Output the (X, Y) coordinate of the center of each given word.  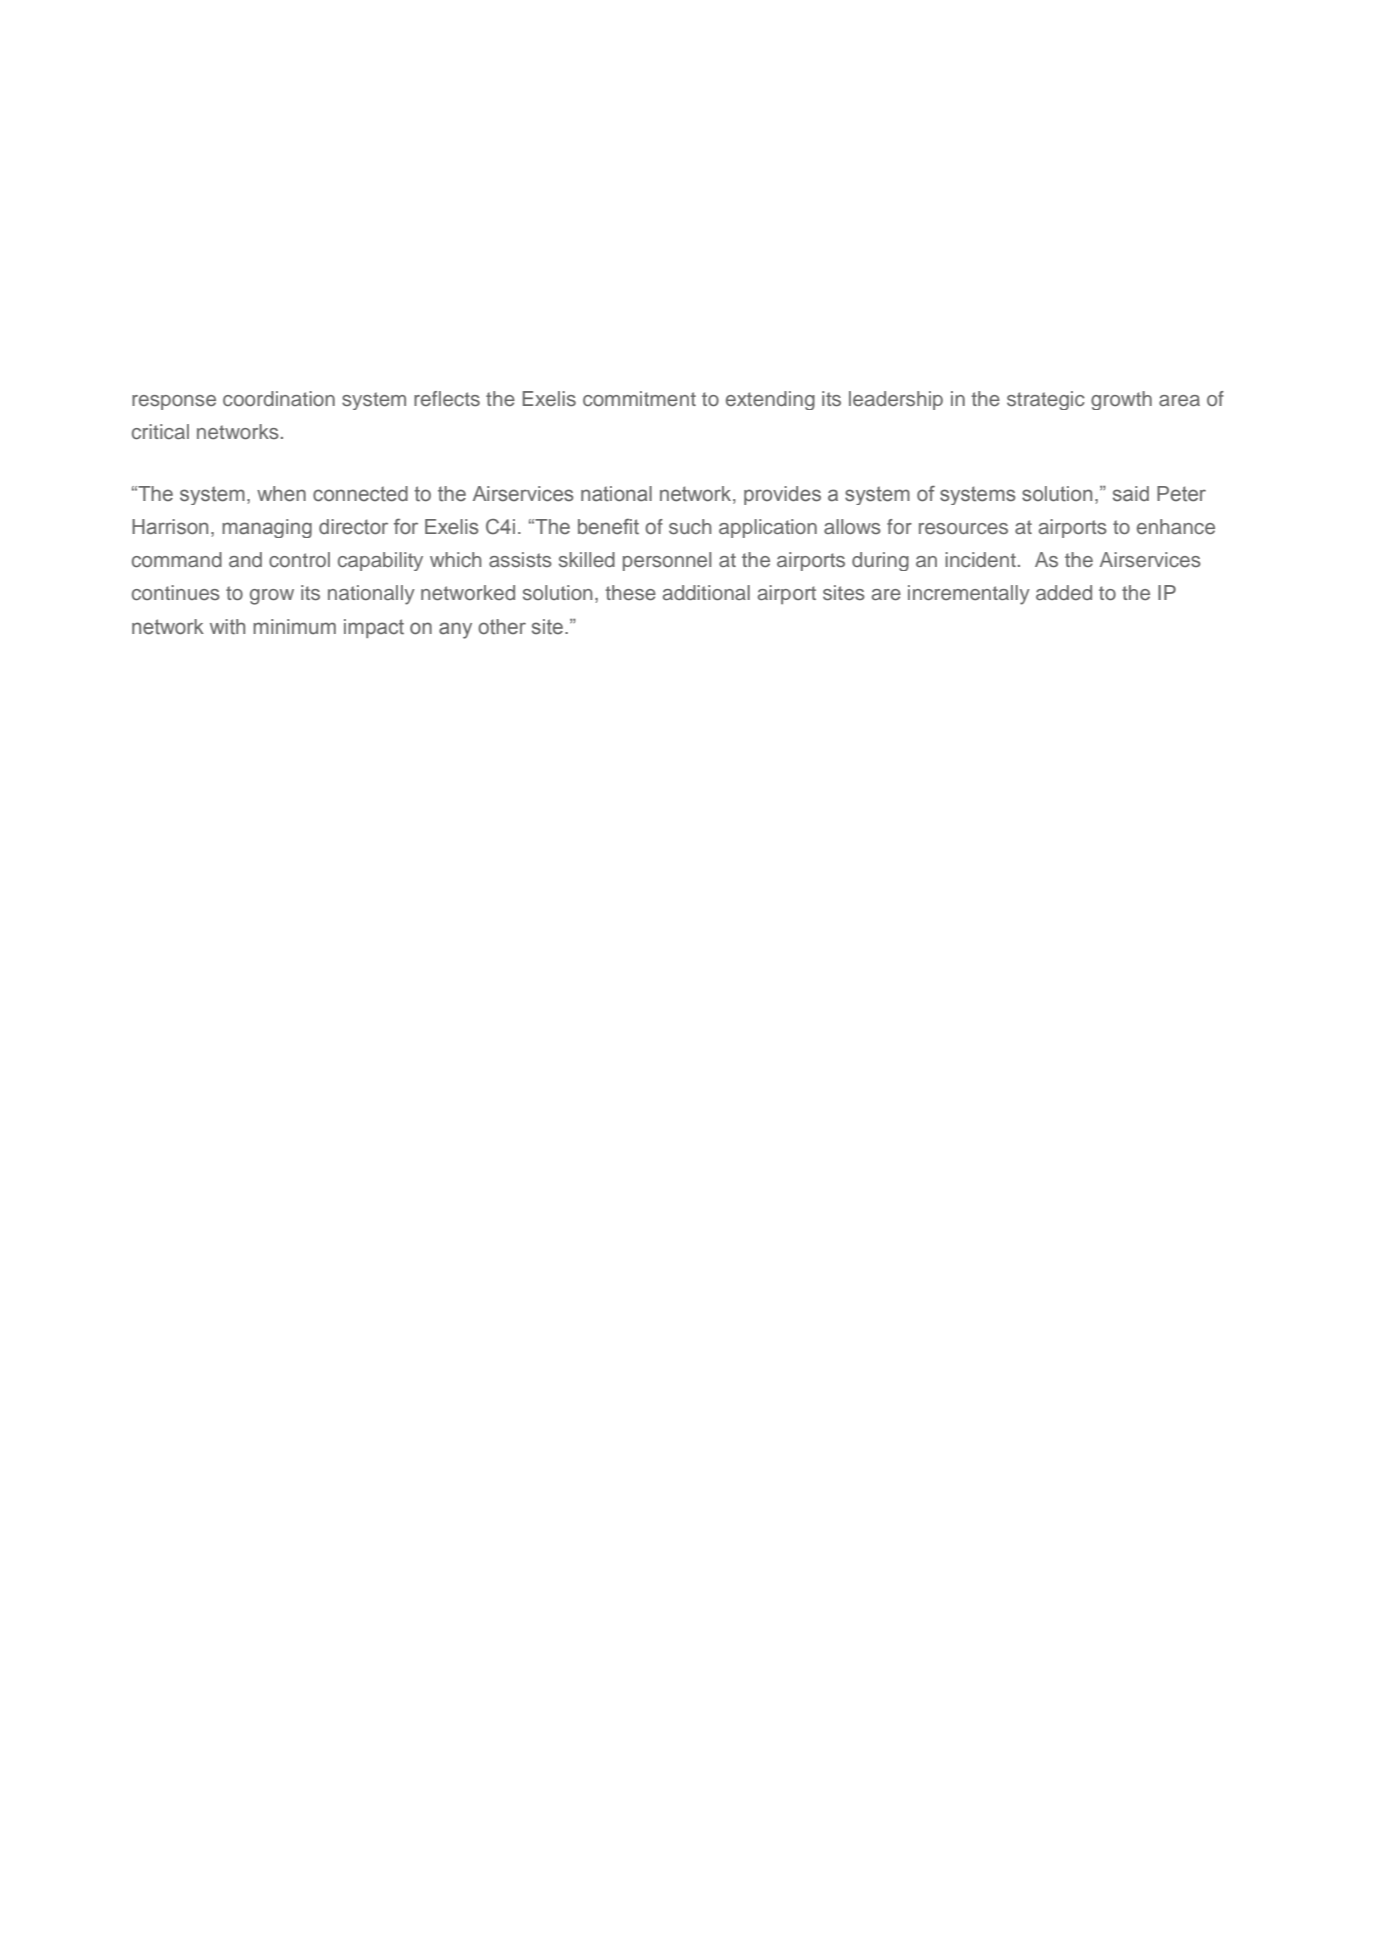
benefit (608, 527)
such (690, 527)
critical (160, 431)
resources (963, 529)
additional (706, 592)
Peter (1181, 494)
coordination (279, 398)
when (281, 494)
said (1131, 494)
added (1064, 592)
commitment (639, 399)
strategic (1046, 400)
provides (782, 495)
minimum (294, 626)
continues (176, 592)
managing (267, 528)
